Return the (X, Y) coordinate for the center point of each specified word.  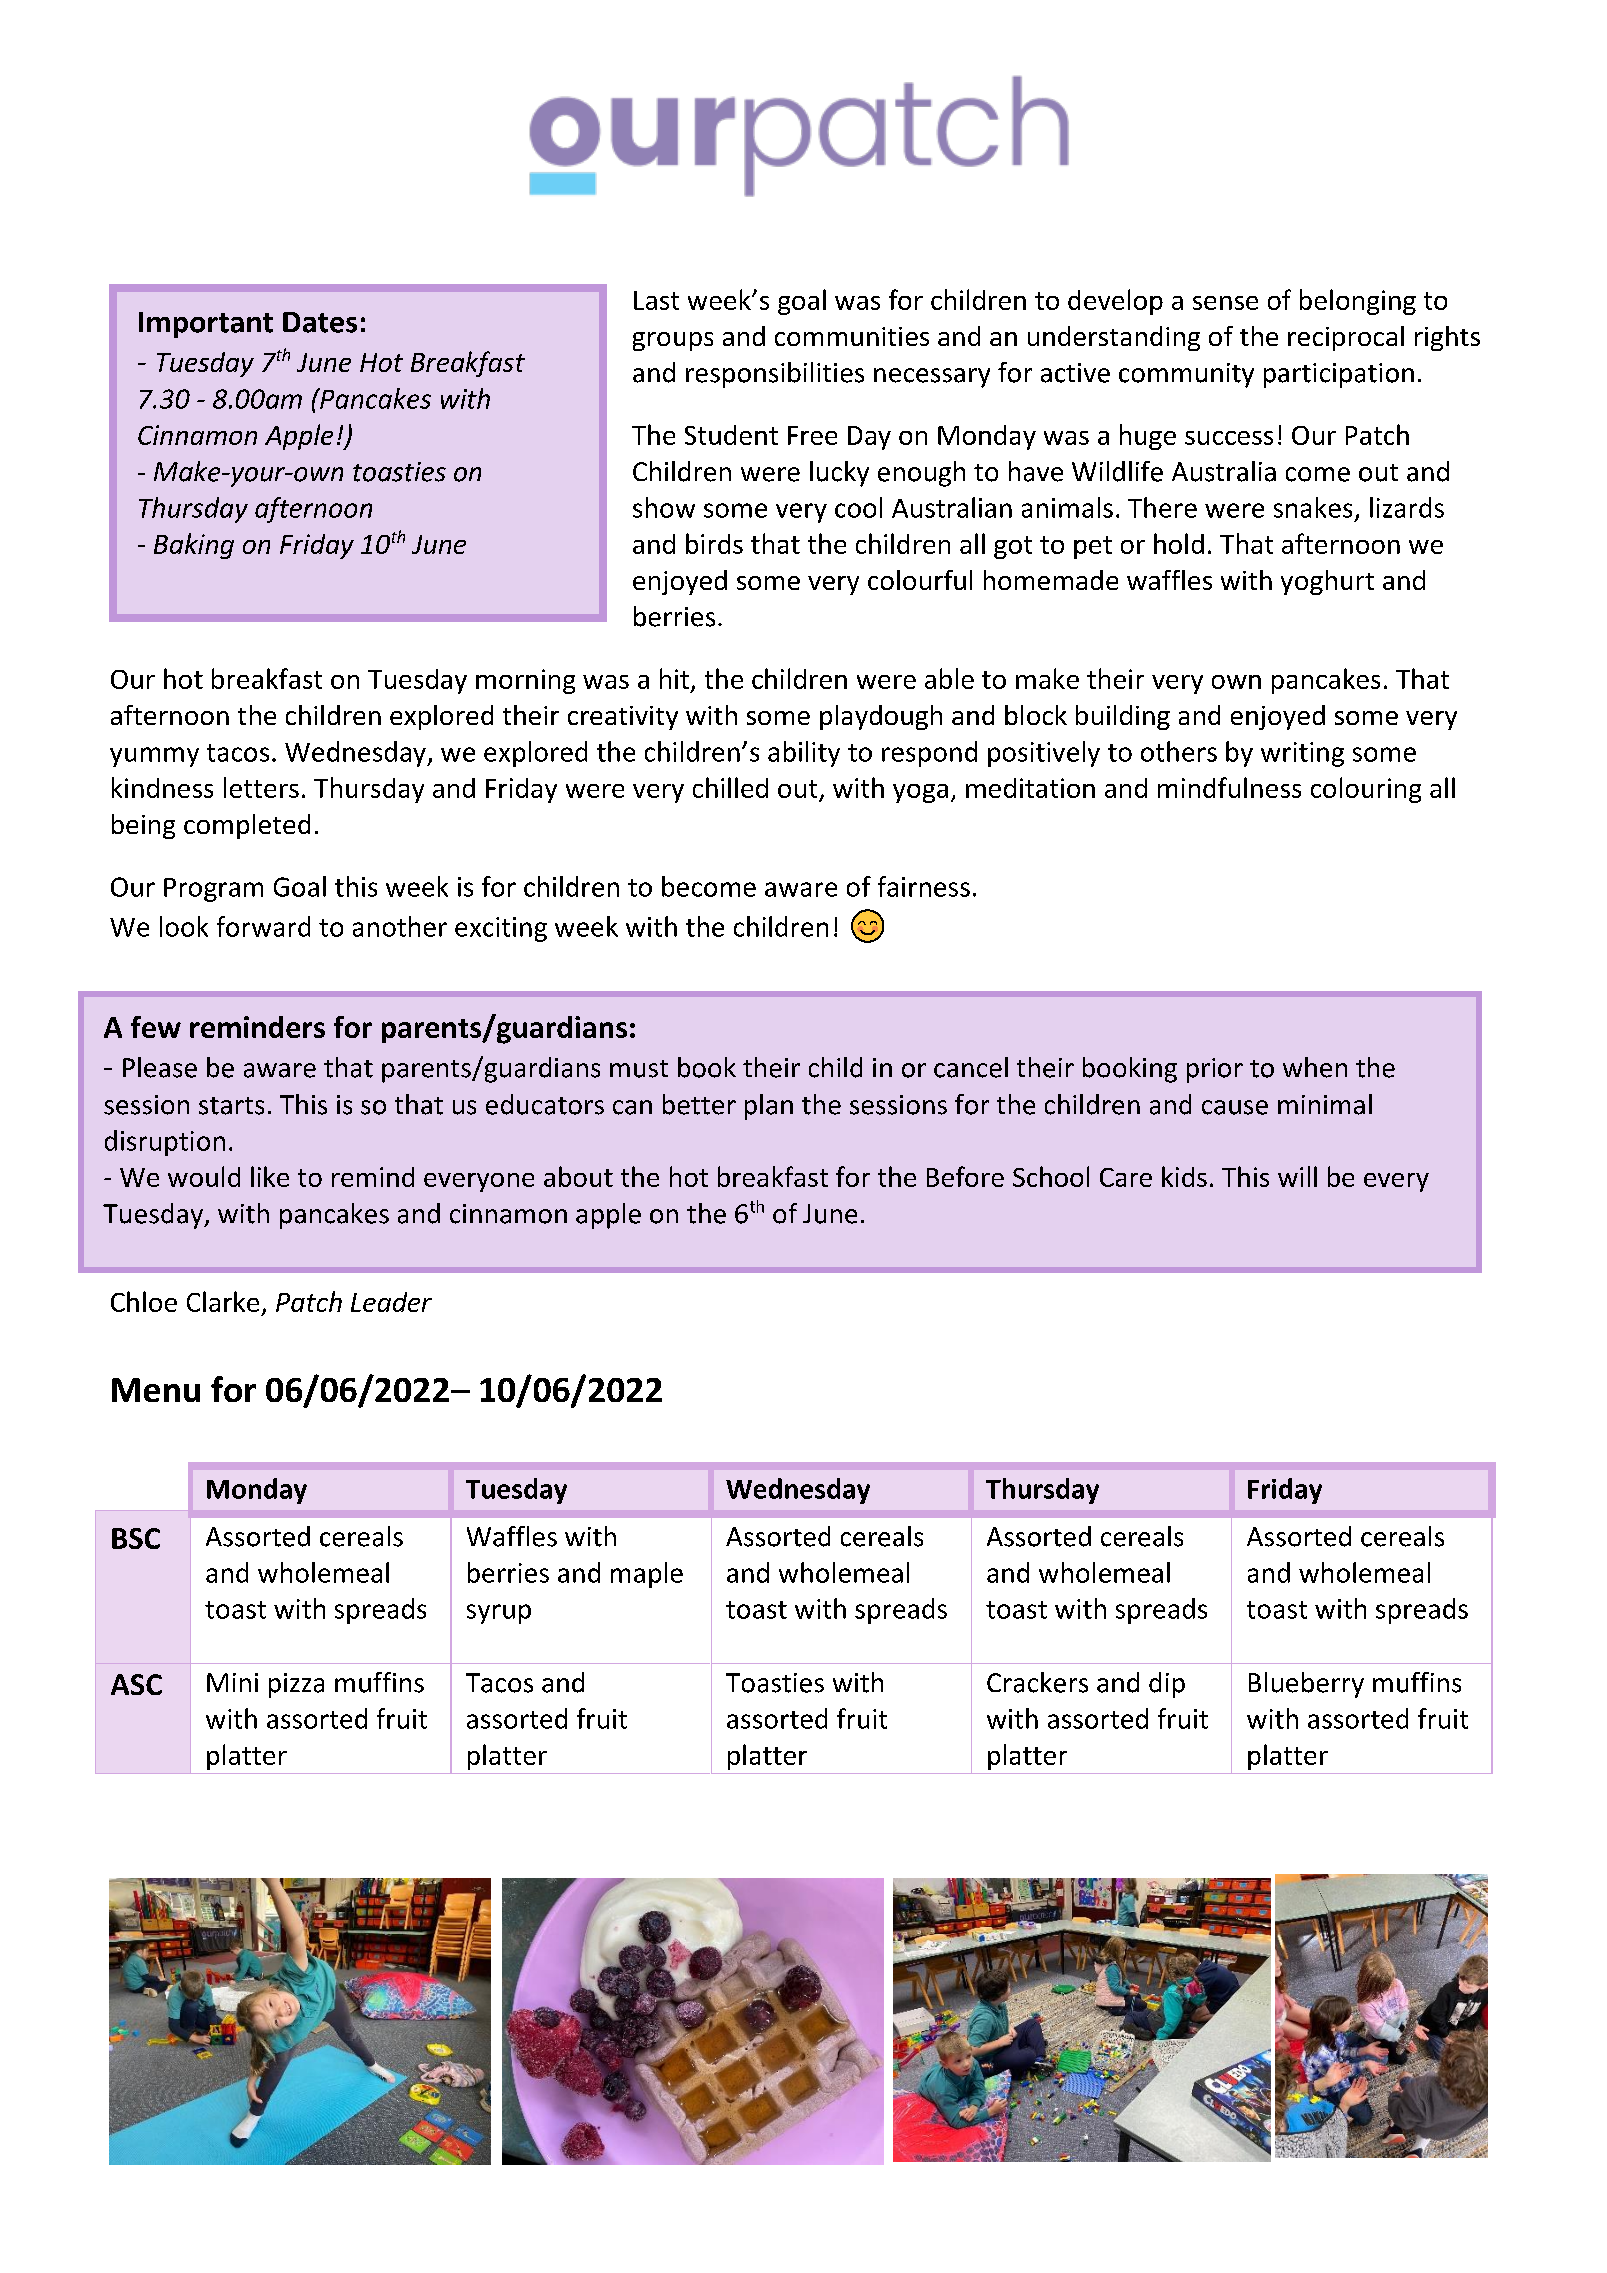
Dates (320, 322)
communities (852, 336)
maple (647, 1575)
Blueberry (1306, 1685)
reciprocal (1346, 338)
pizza (296, 1685)
